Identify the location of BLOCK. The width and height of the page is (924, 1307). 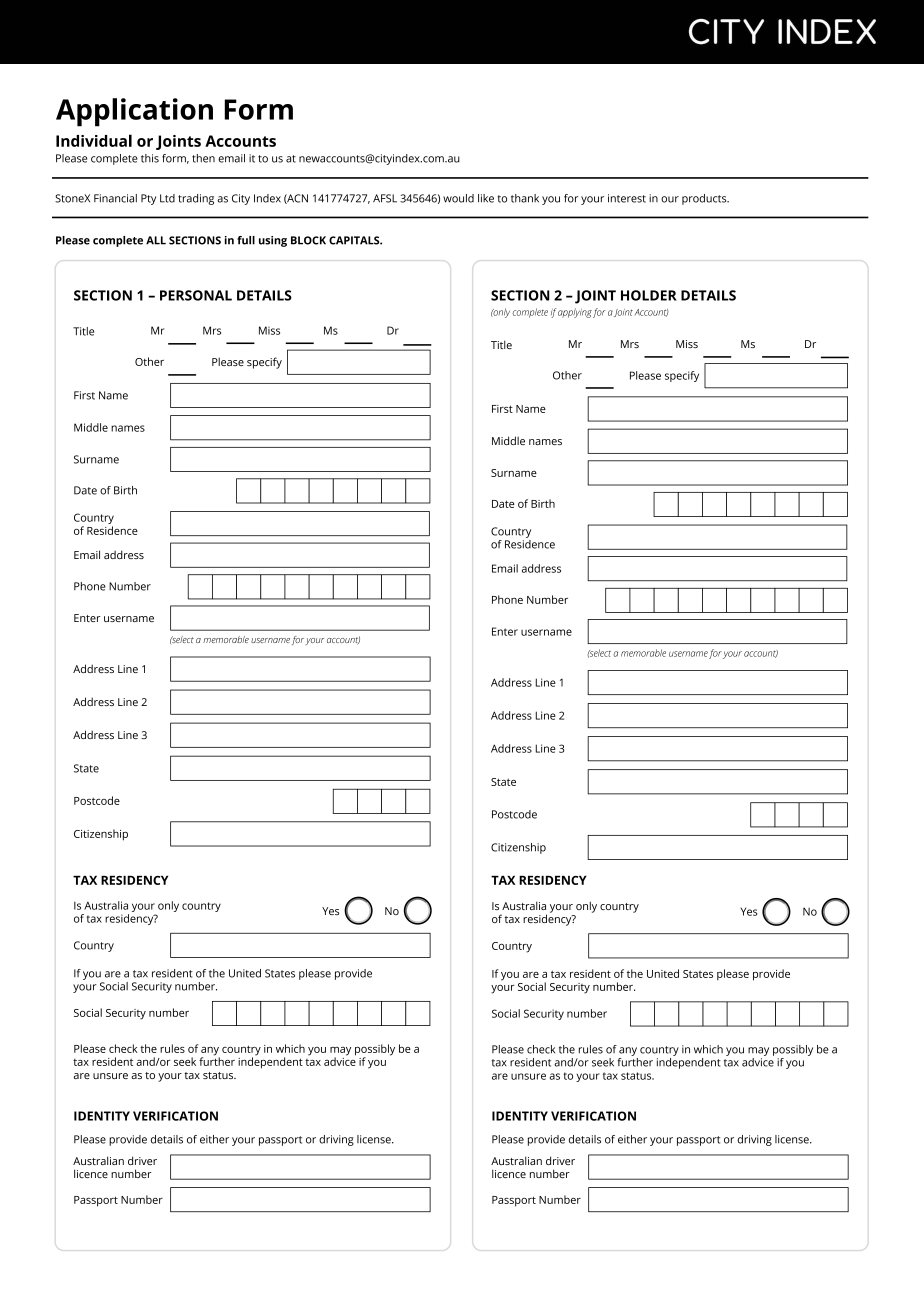
(308, 240).
